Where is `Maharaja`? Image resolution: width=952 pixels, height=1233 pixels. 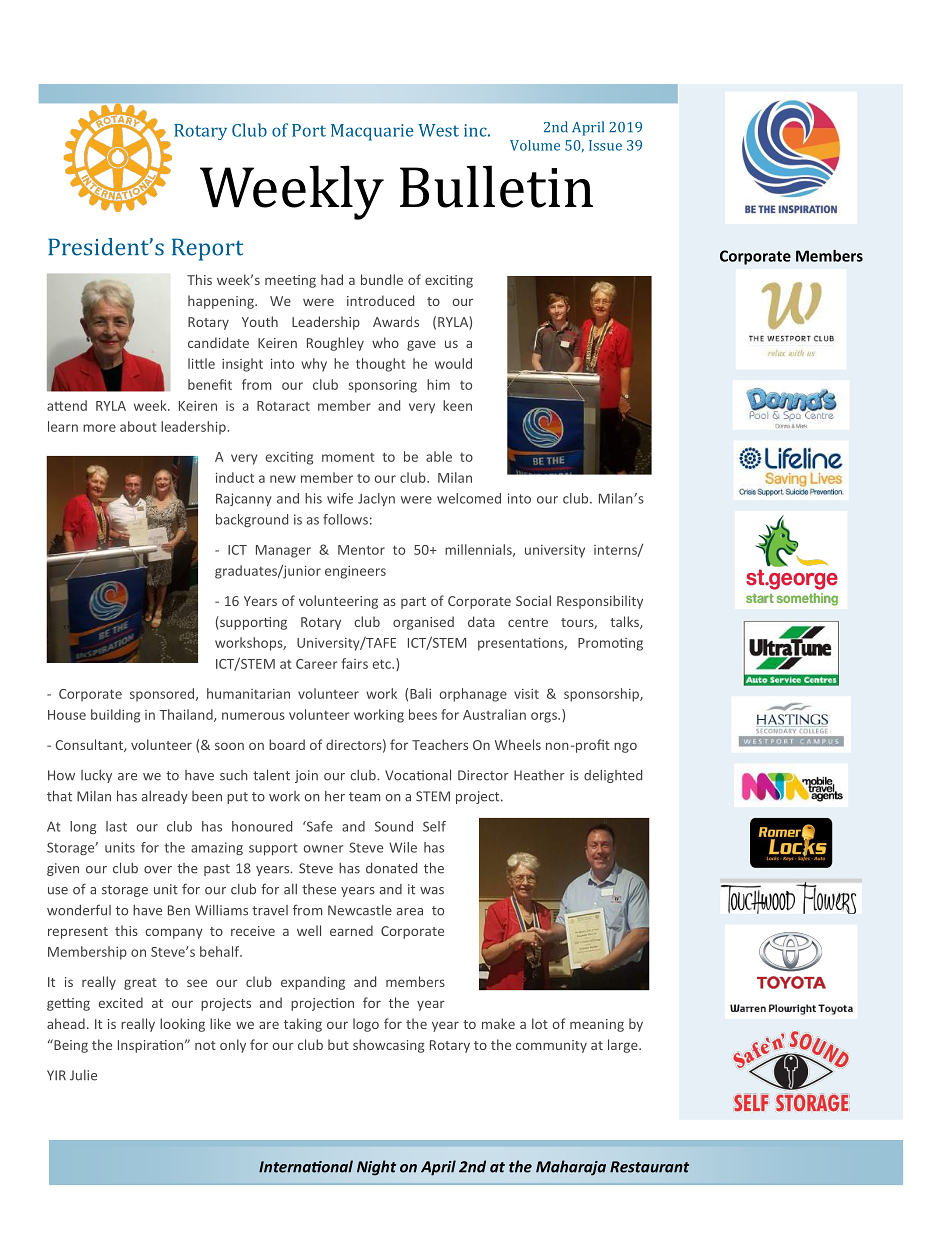
Maharaja is located at coordinates (571, 1168).
